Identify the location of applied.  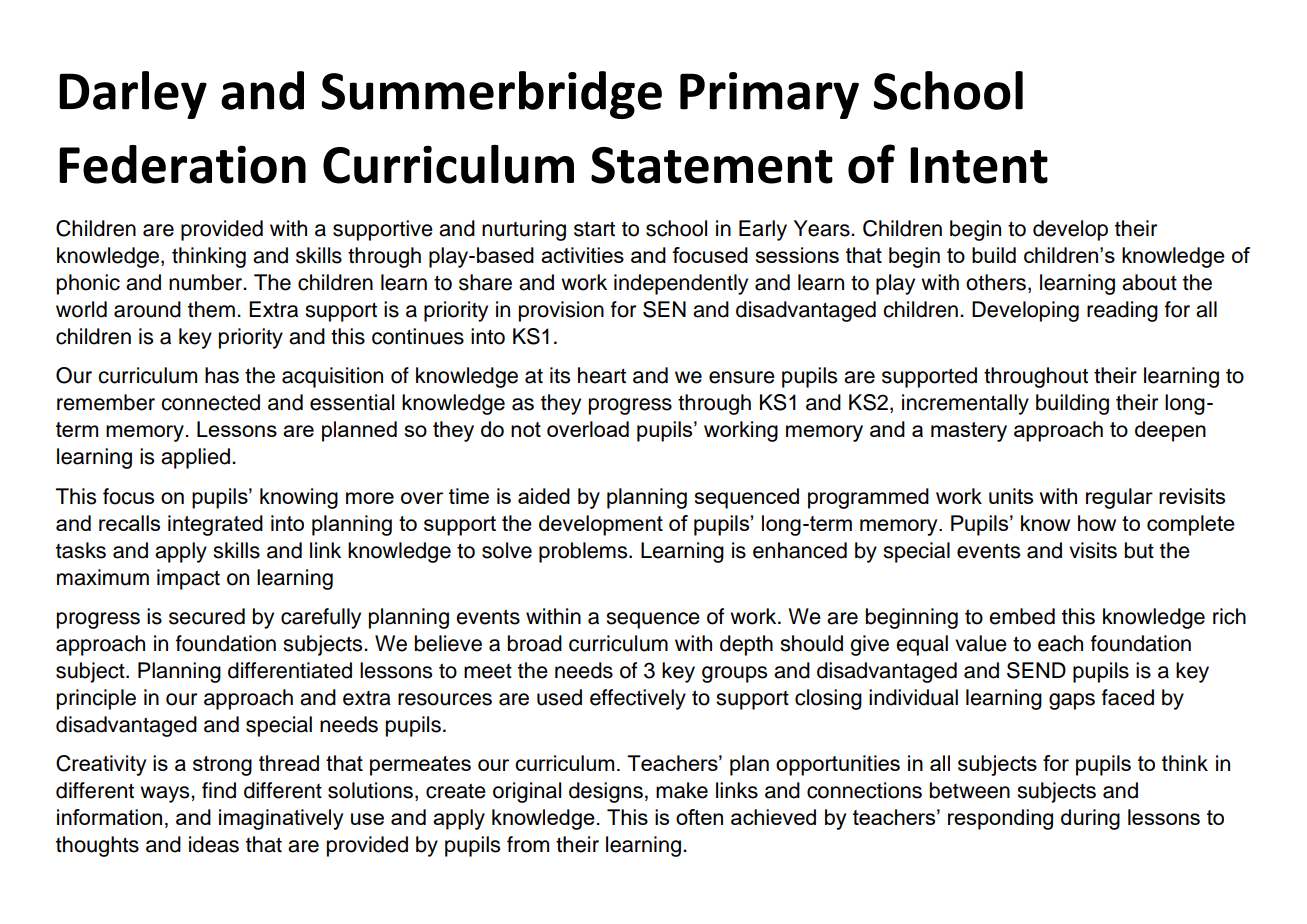
(195, 458).
